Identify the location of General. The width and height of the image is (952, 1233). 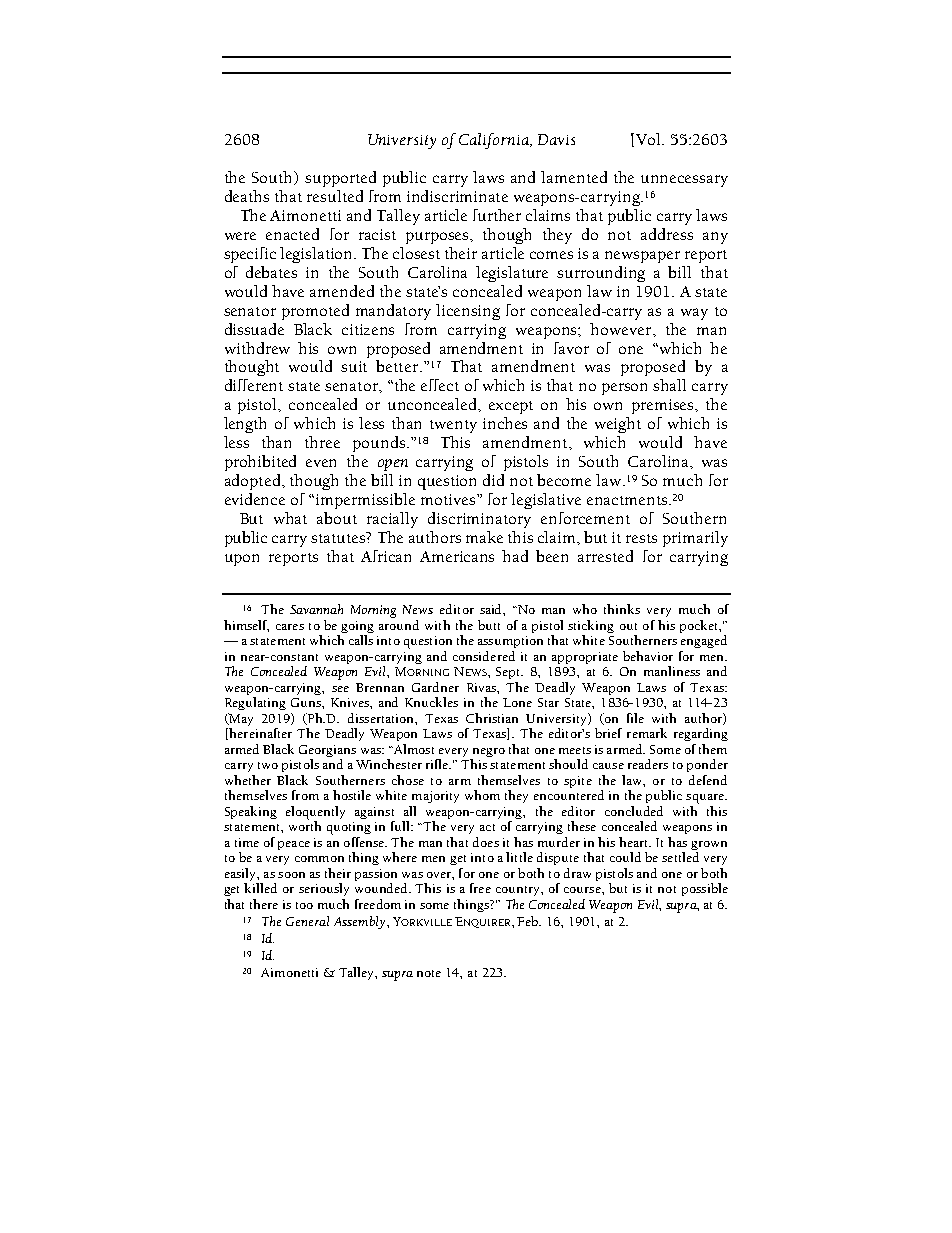
(307, 921).
